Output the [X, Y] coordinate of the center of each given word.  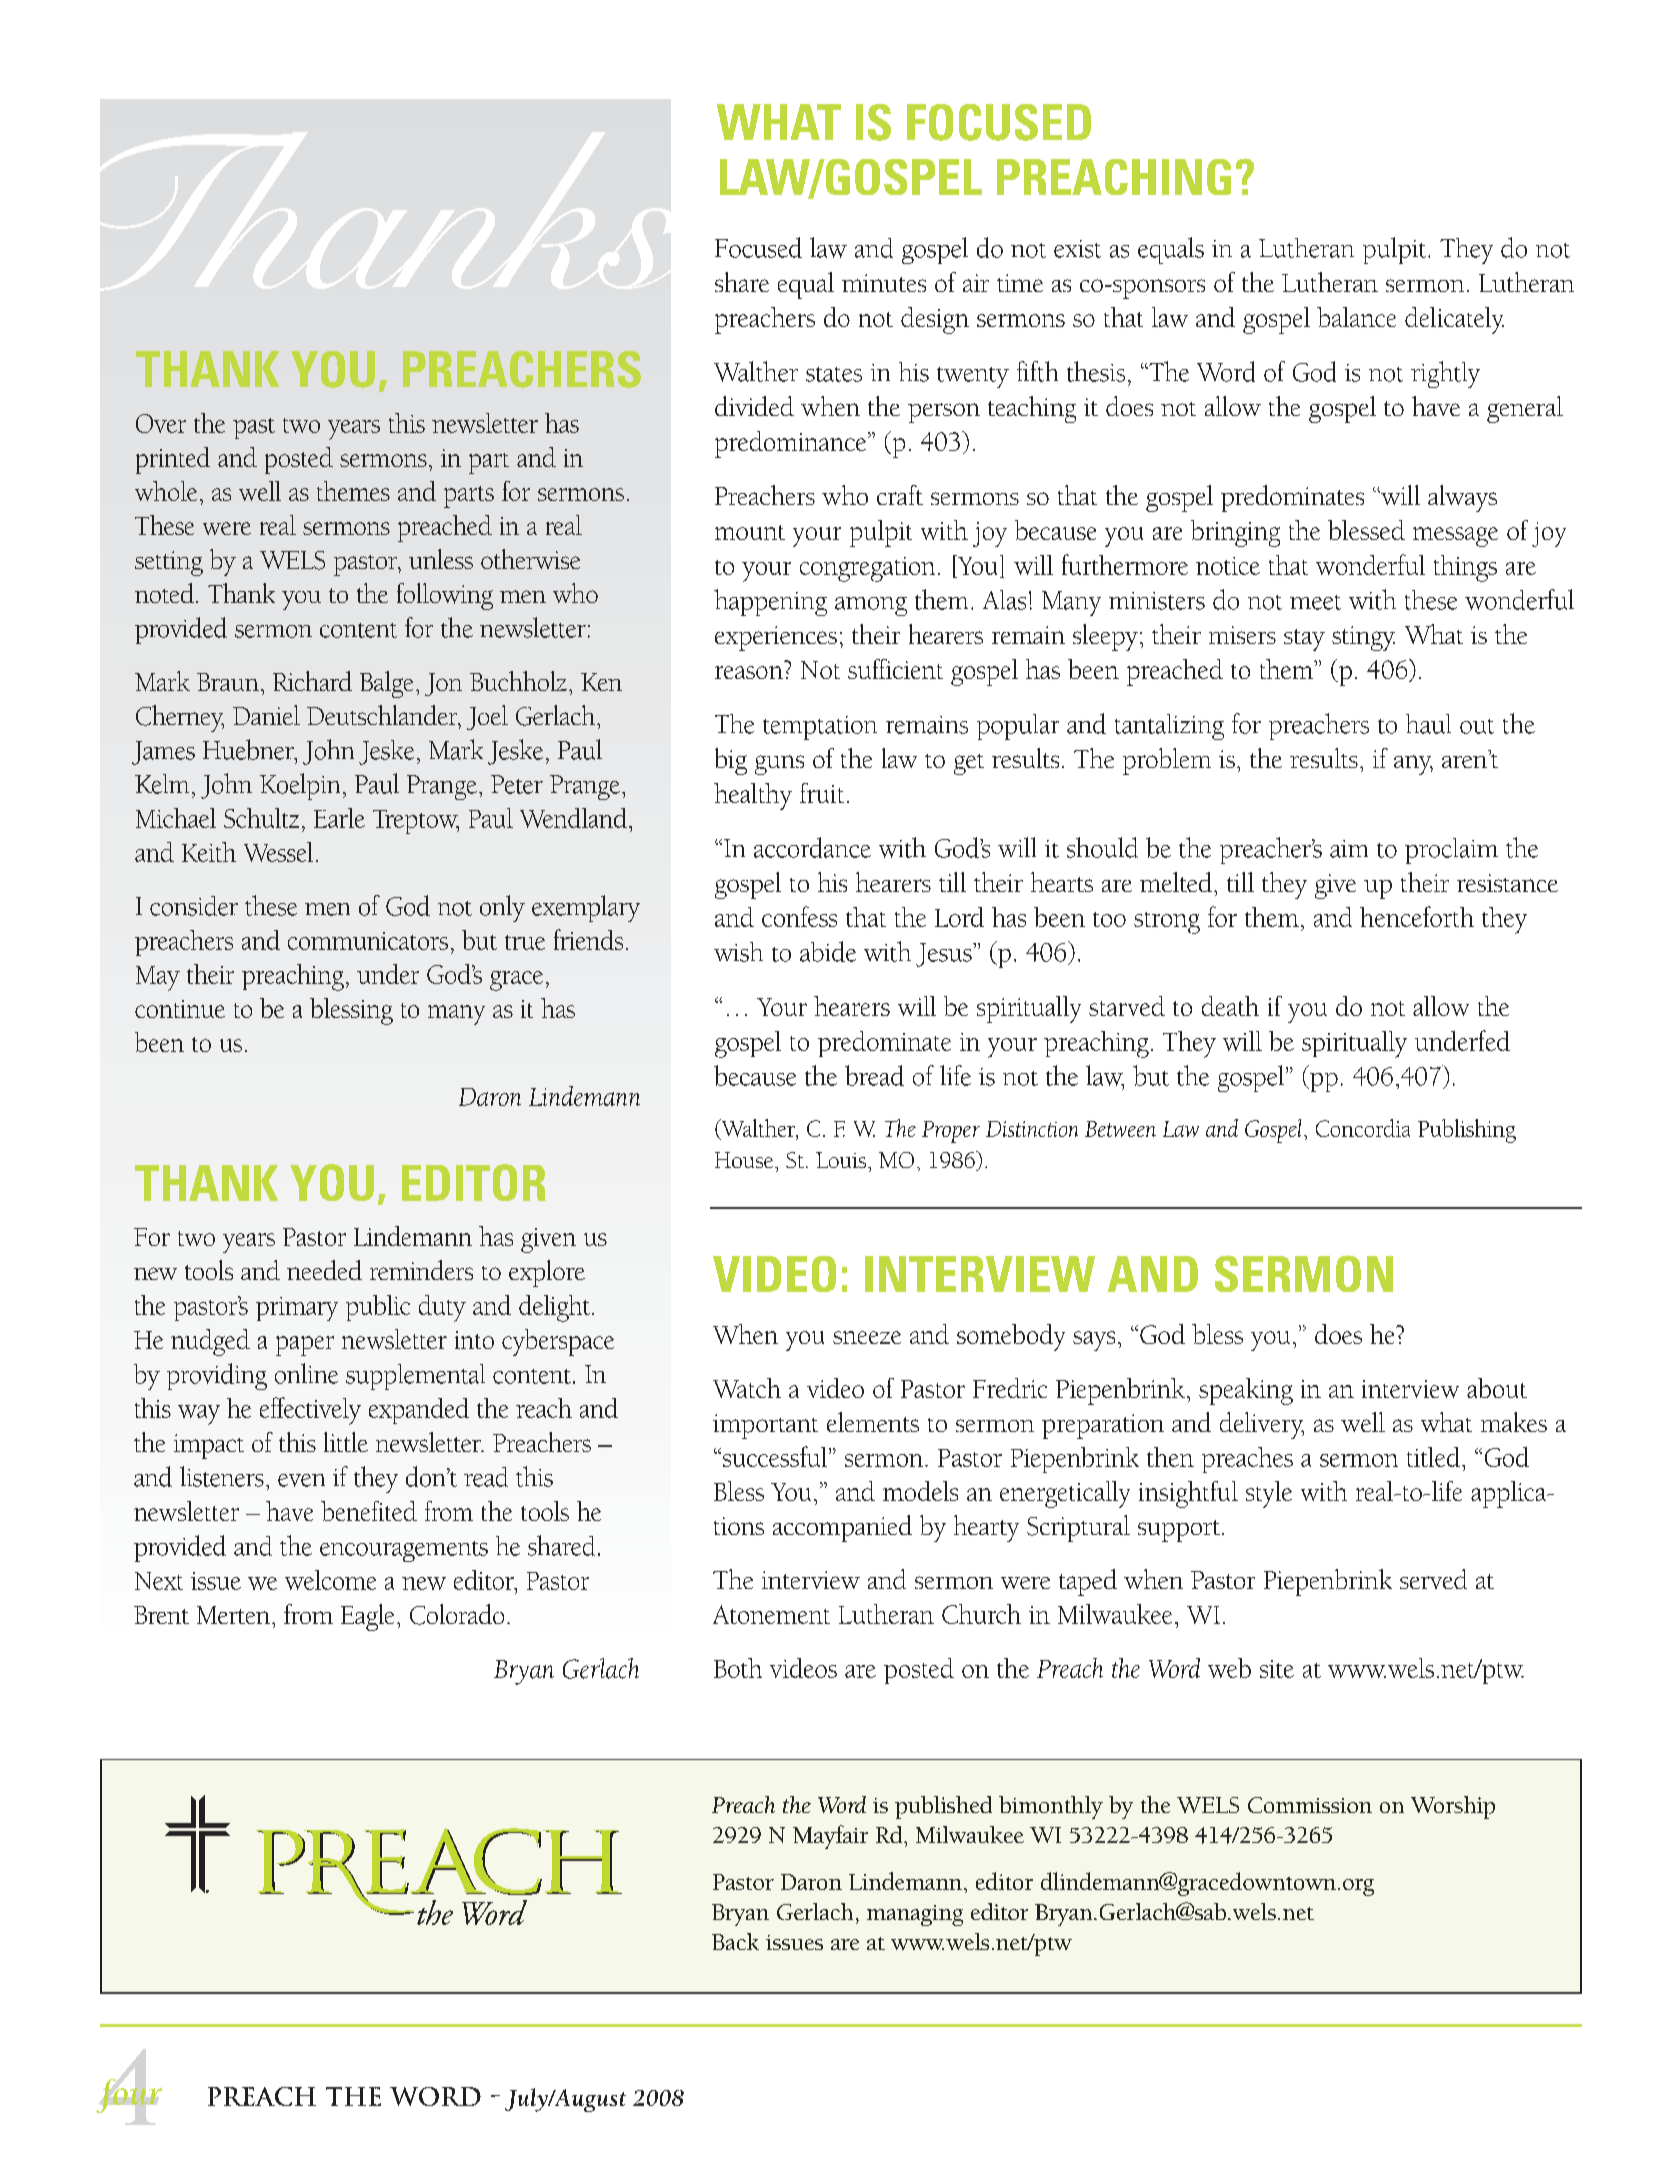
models [920, 1491]
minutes [884, 283]
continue [180, 1009]
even [301, 1480]
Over [161, 423]
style [1269, 1494]
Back [735, 1941]
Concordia [1363, 1128]
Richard [312, 681]
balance [1356, 317]
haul [1428, 724]
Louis [841, 1160]
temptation [820, 728]
